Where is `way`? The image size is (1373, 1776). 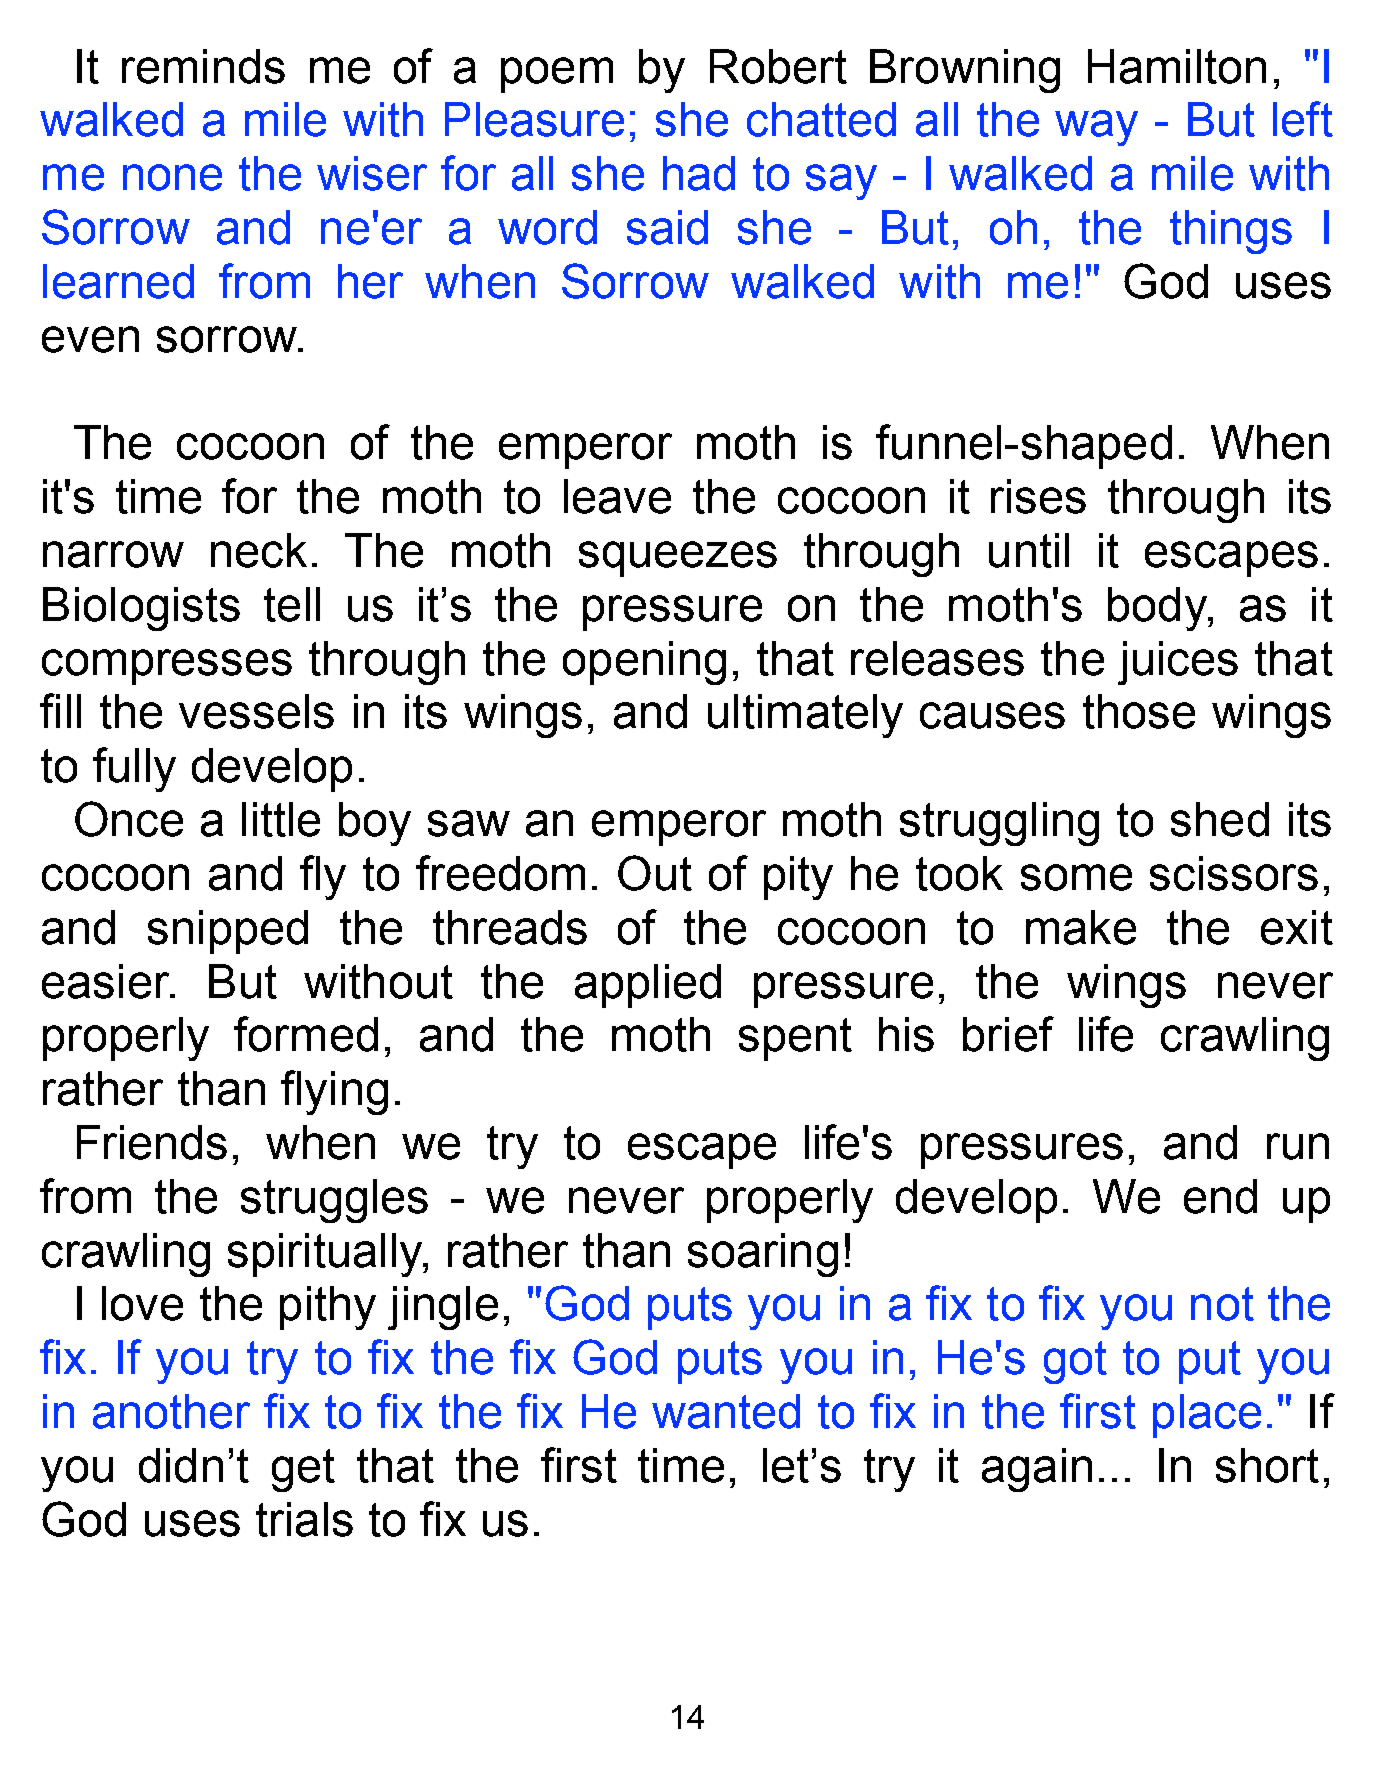
way is located at coordinates (1096, 128).
